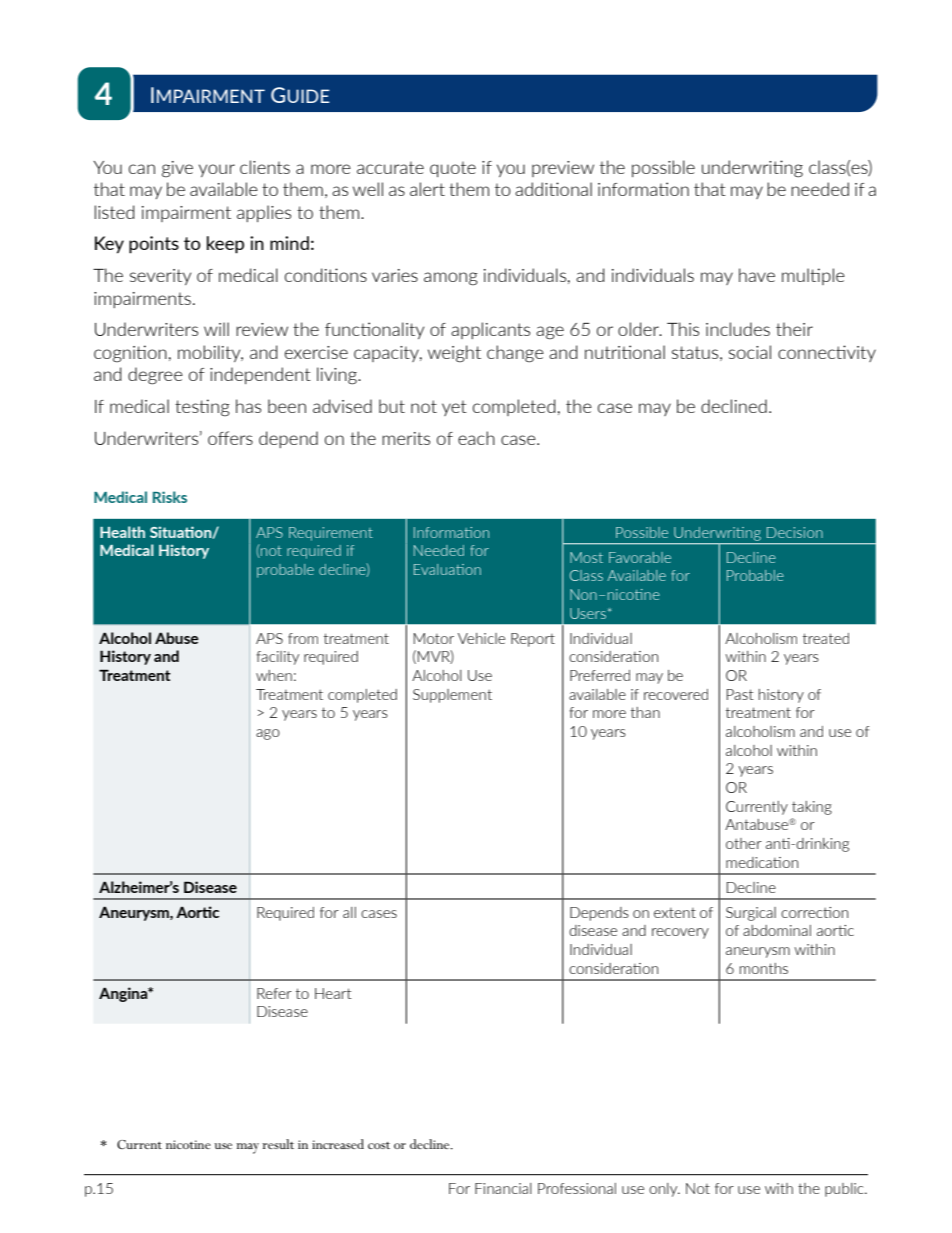 Image resolution: width=952 pixels, height=1233 pixels. I want to click on have, so click(757, 275).
